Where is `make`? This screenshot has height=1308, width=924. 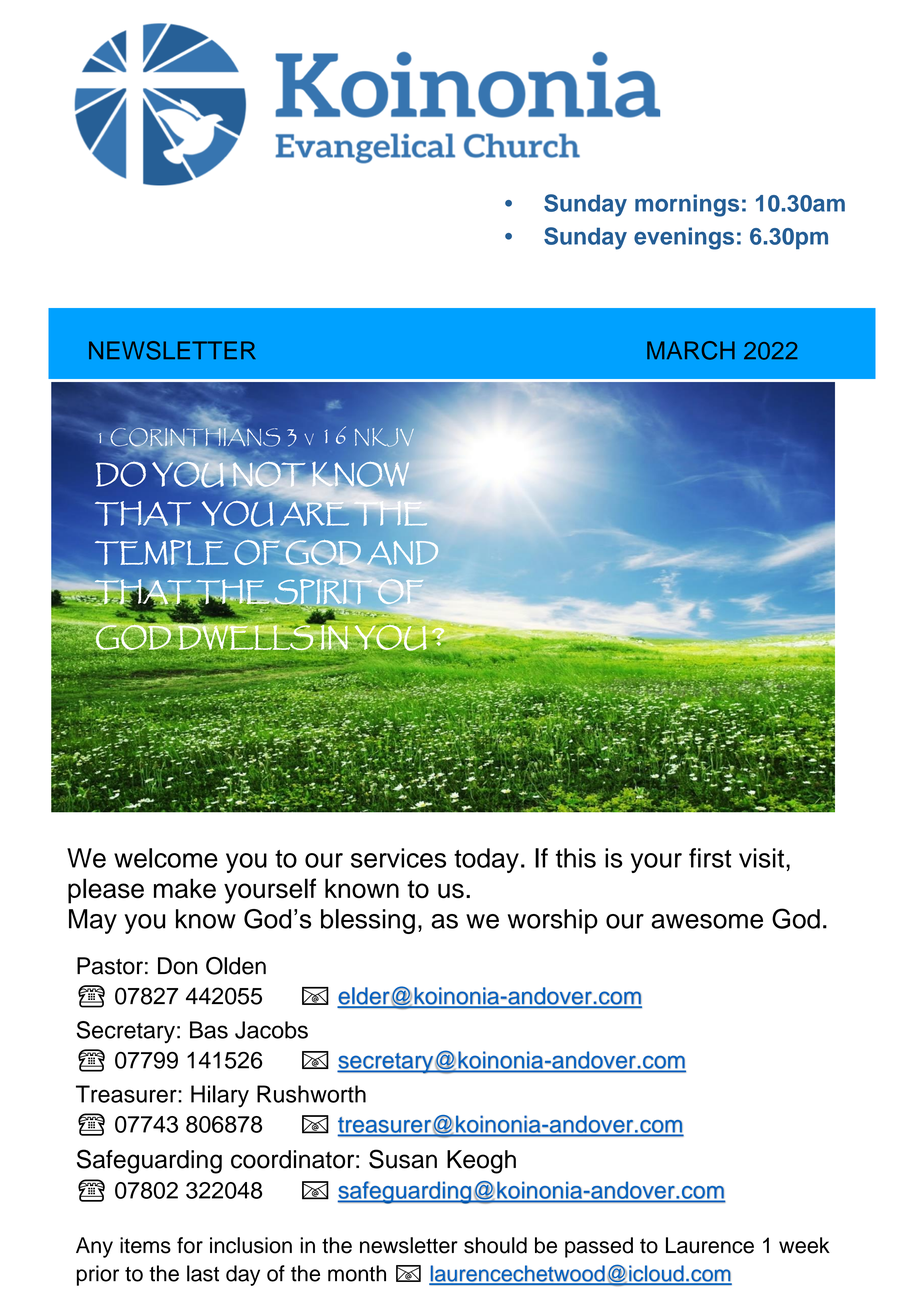
make is located at coordinates (185, 888).
